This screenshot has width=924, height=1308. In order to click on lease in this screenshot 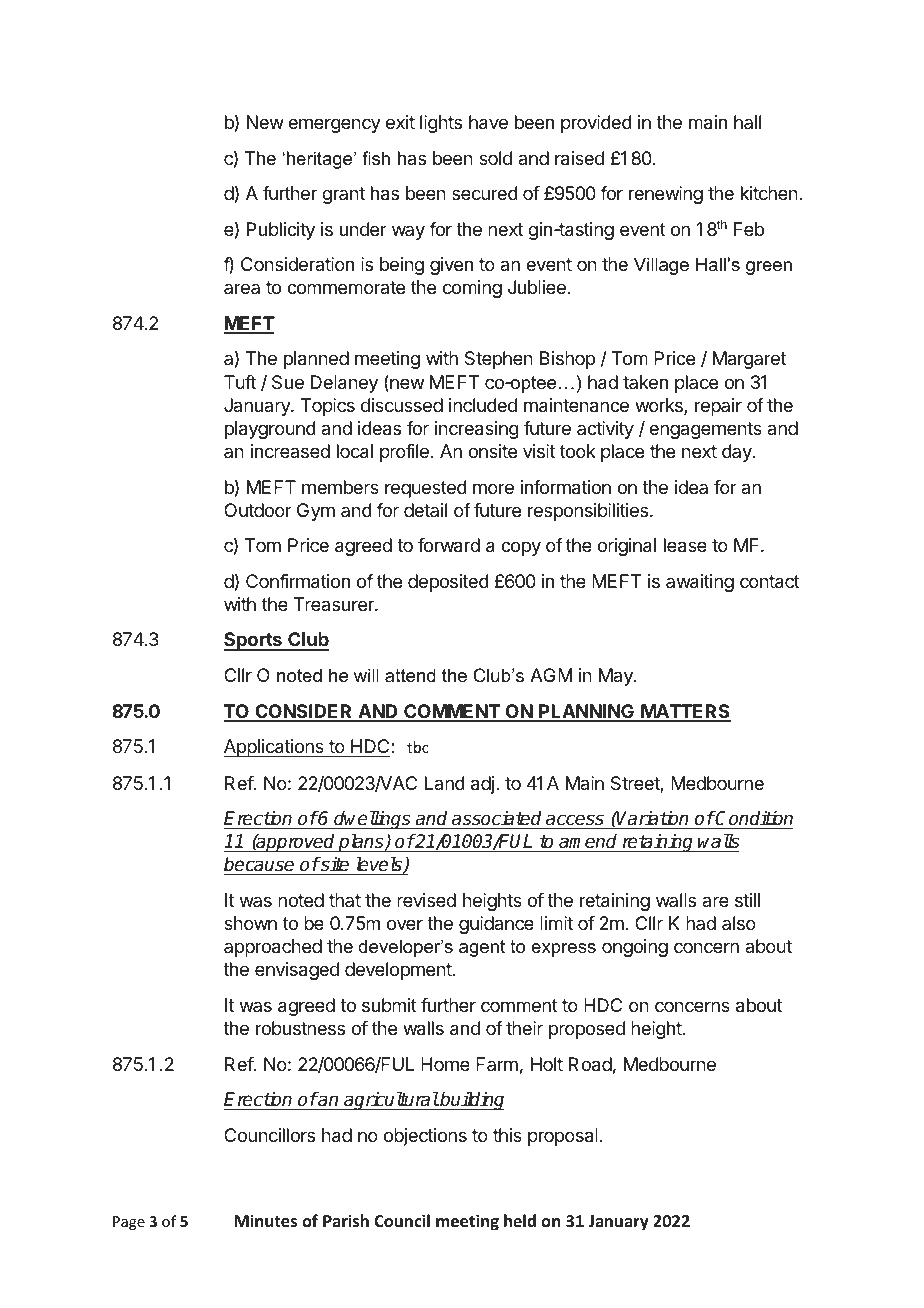, I will do `click(685, 545)`.
